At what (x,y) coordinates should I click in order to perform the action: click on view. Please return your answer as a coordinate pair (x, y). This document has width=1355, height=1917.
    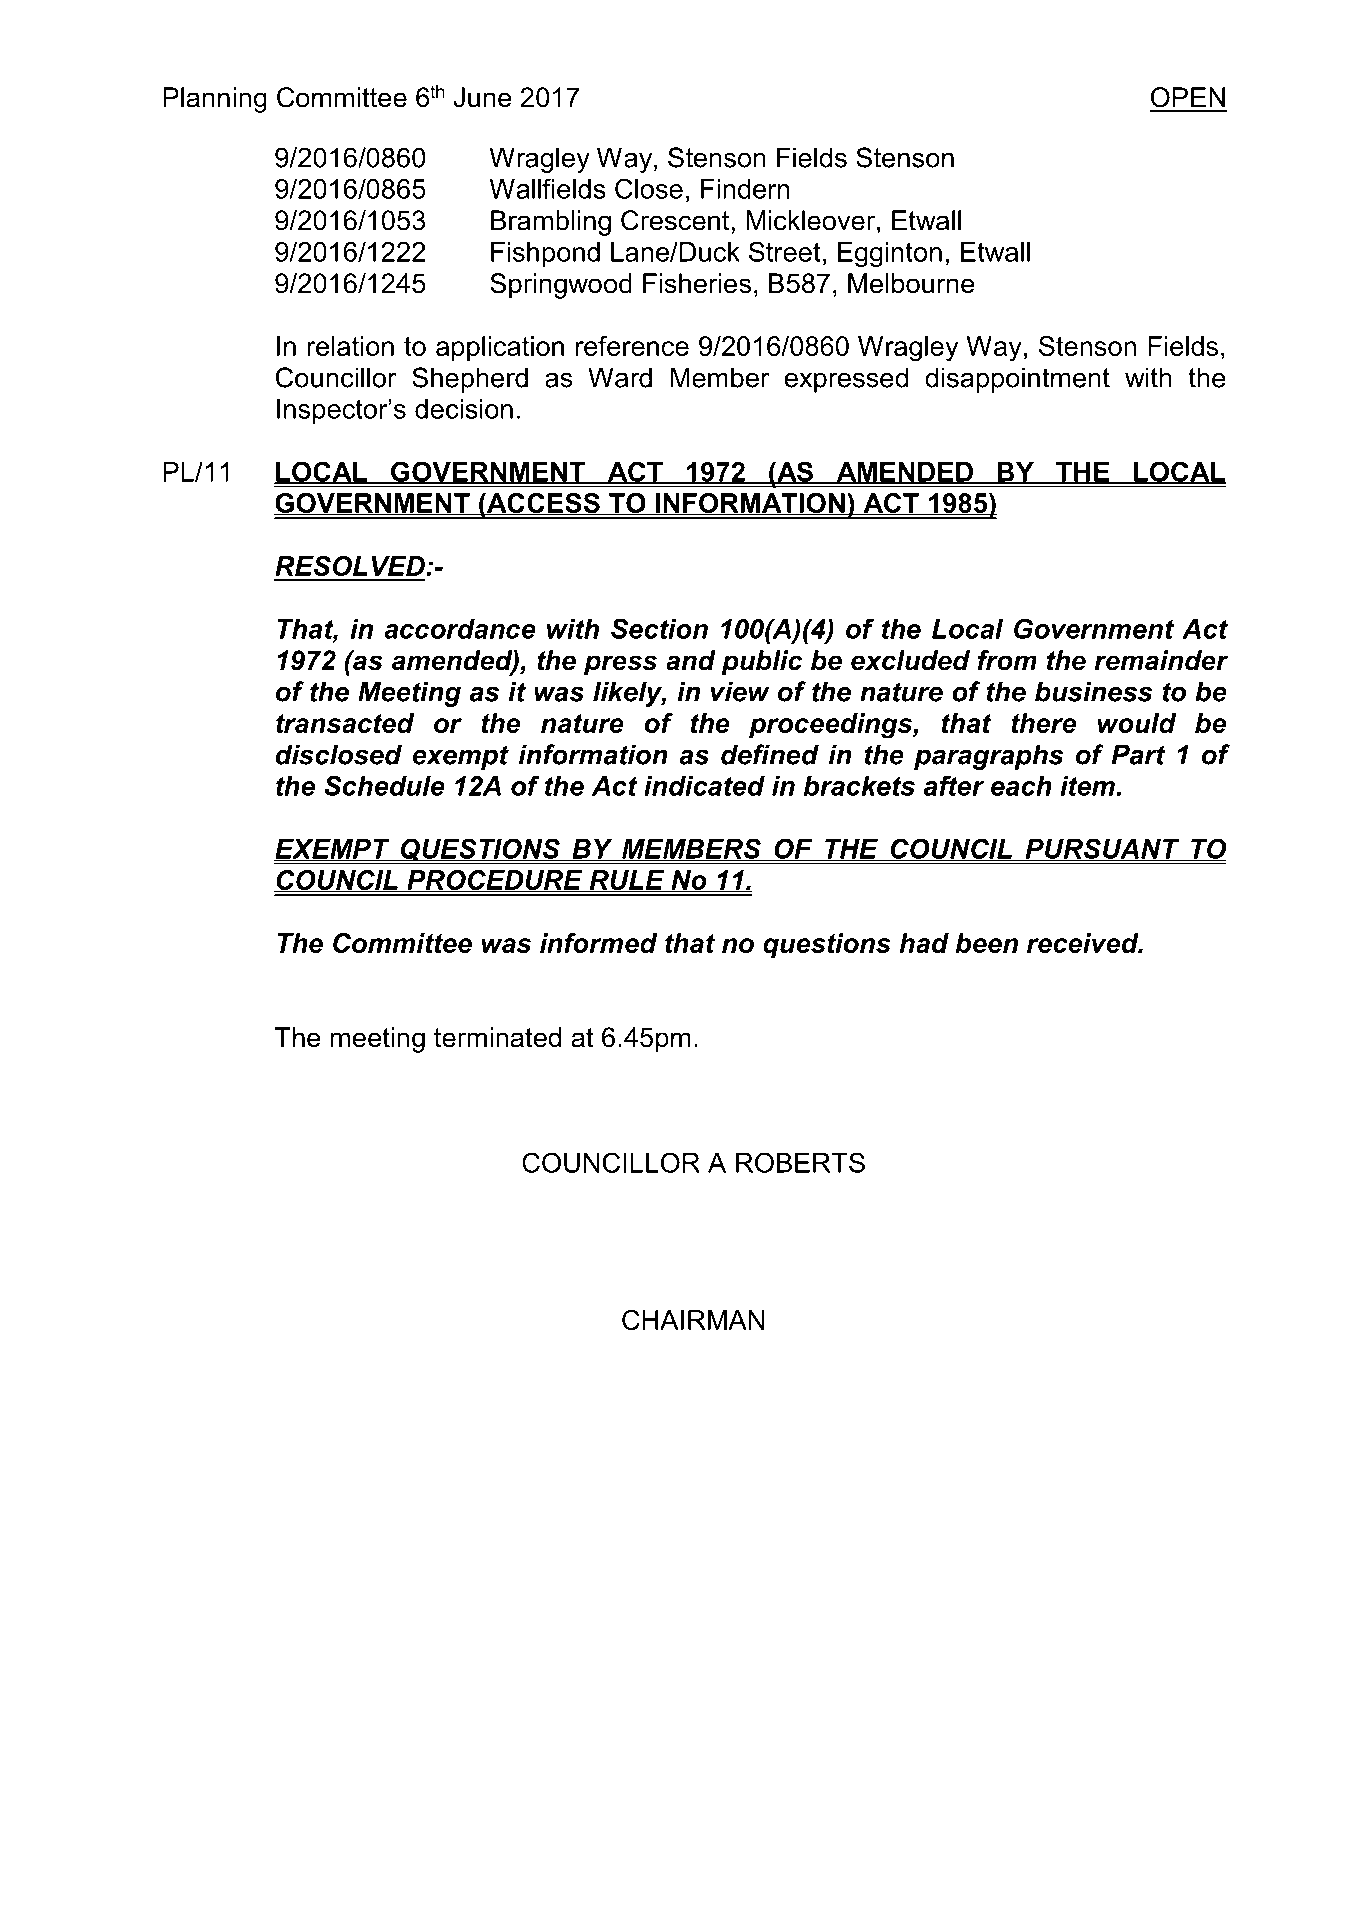
    Looking at the image, I should click on (740, 691).
